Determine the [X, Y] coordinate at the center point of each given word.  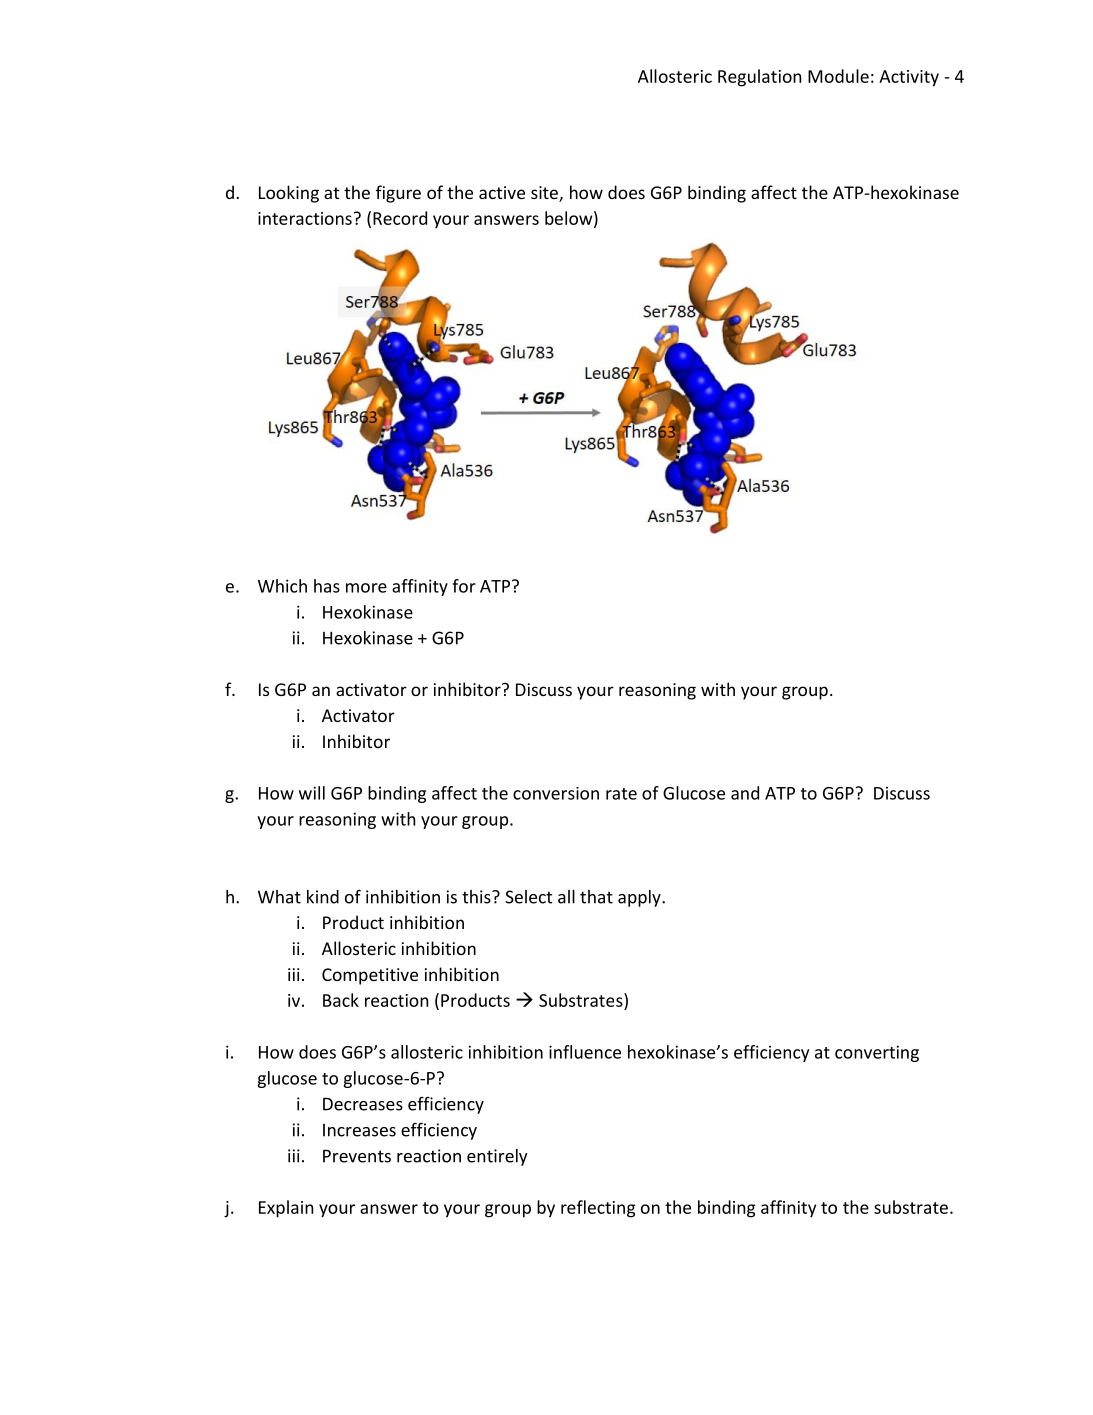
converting [877, 1053]
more [366, 588]
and [745, 793]
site [545, 194]
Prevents [357, 1156]
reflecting [598, 1209]
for [464, 586]
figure [398, 194]
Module [838, 76]
